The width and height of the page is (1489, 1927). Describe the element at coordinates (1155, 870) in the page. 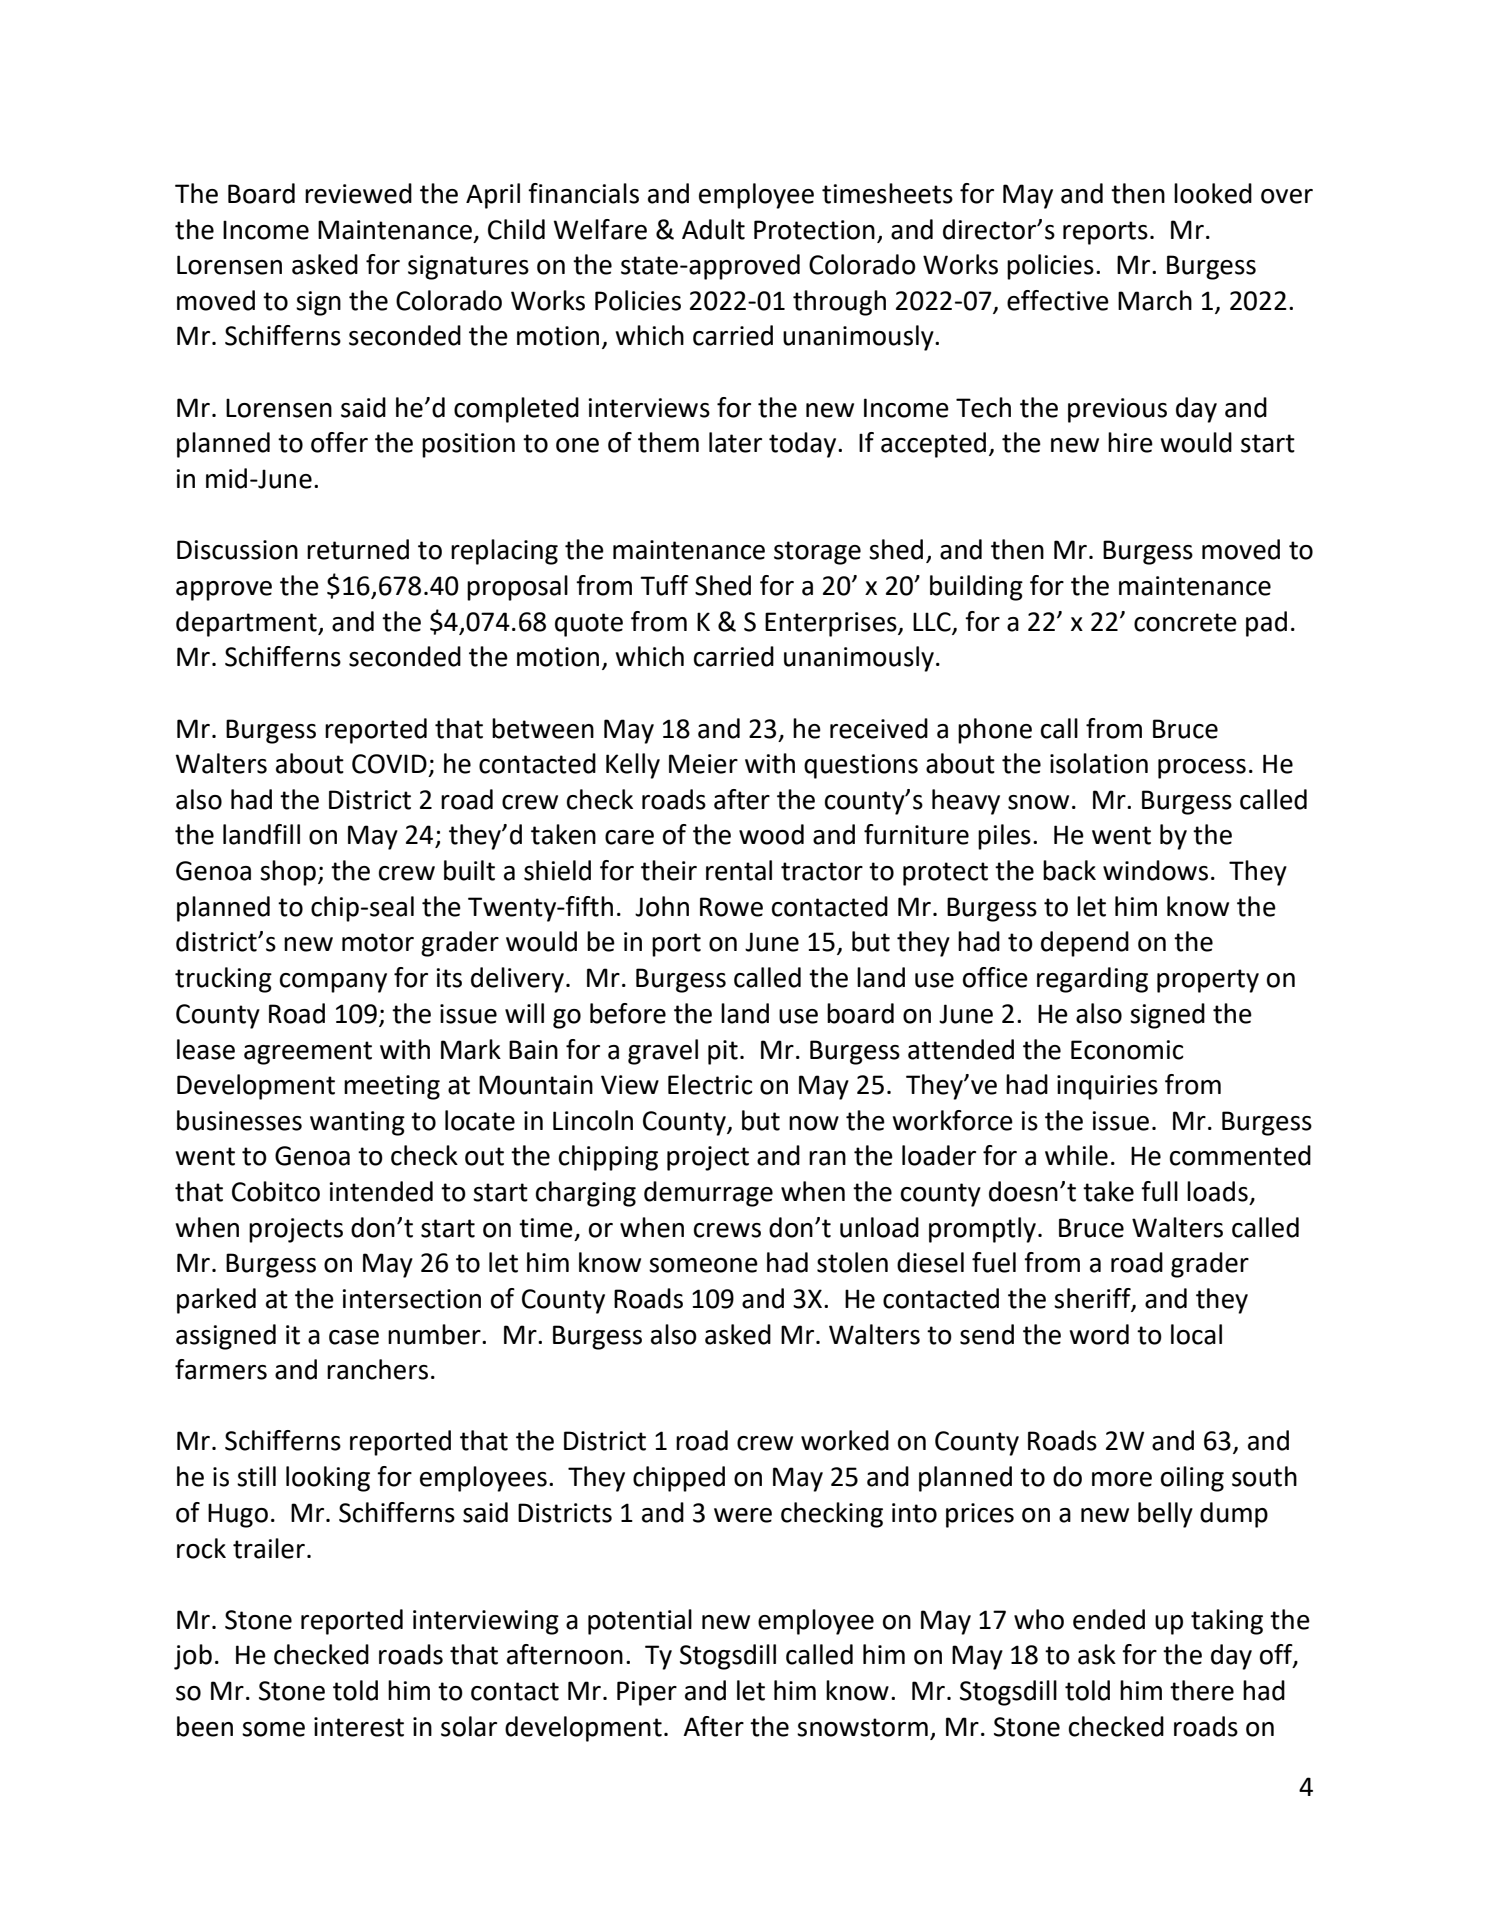

I see `windows` at that location.
